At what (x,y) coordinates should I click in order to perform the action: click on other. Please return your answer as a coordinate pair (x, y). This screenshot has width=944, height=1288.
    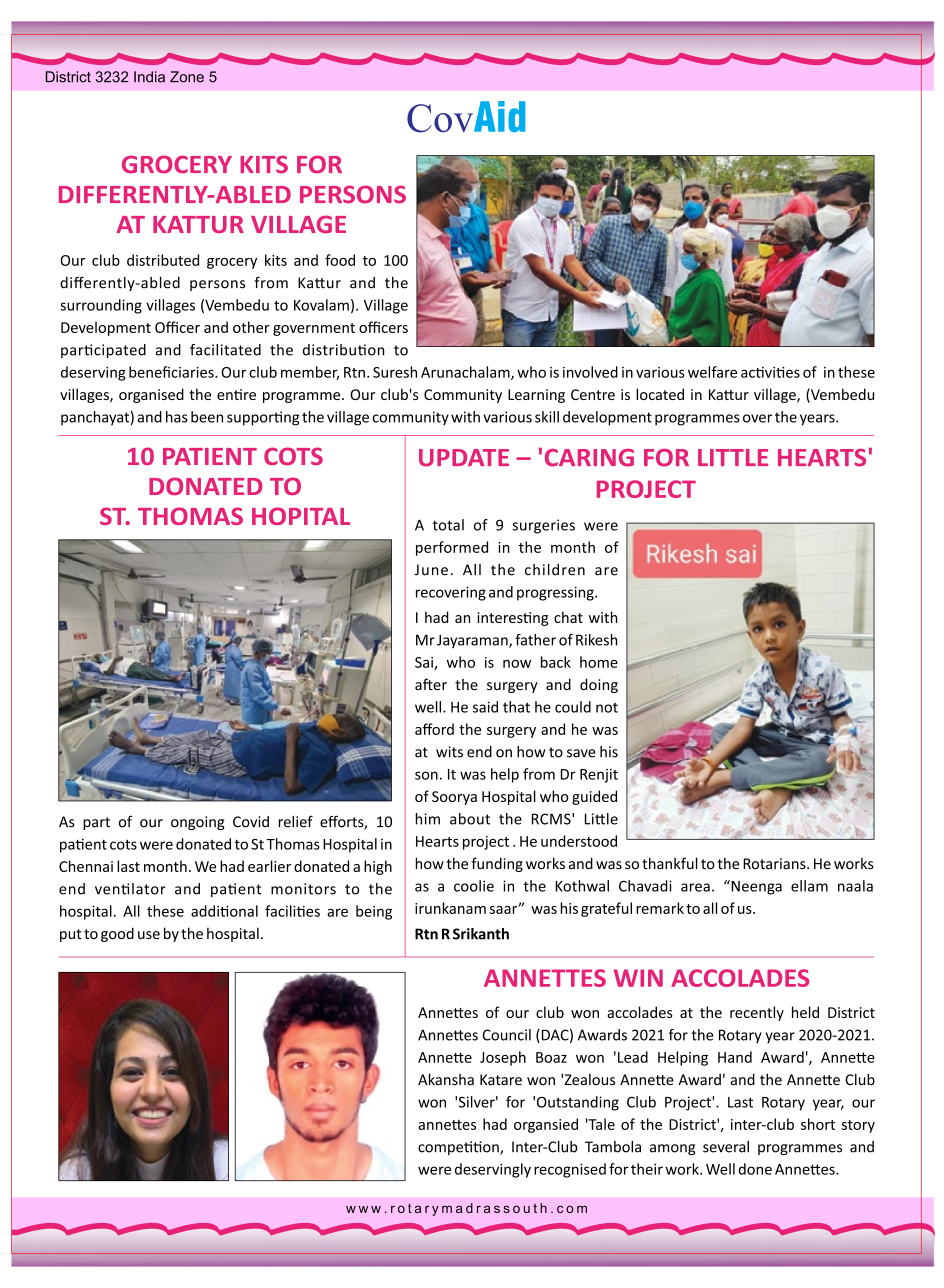
    Looking at the image, I should click on (251, 327).
